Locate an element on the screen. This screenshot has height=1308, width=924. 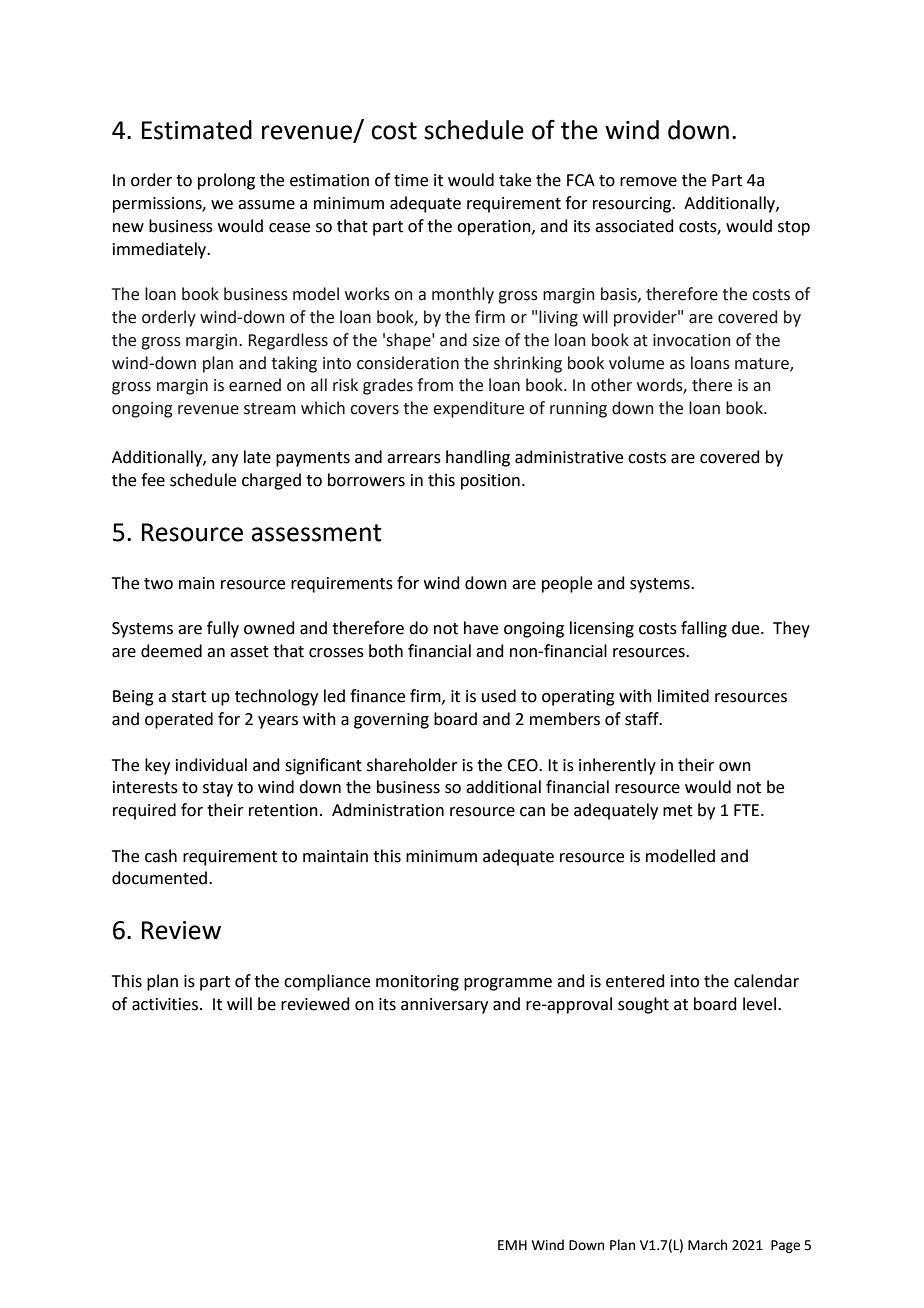
remove is located at coordinates (648, 182).
